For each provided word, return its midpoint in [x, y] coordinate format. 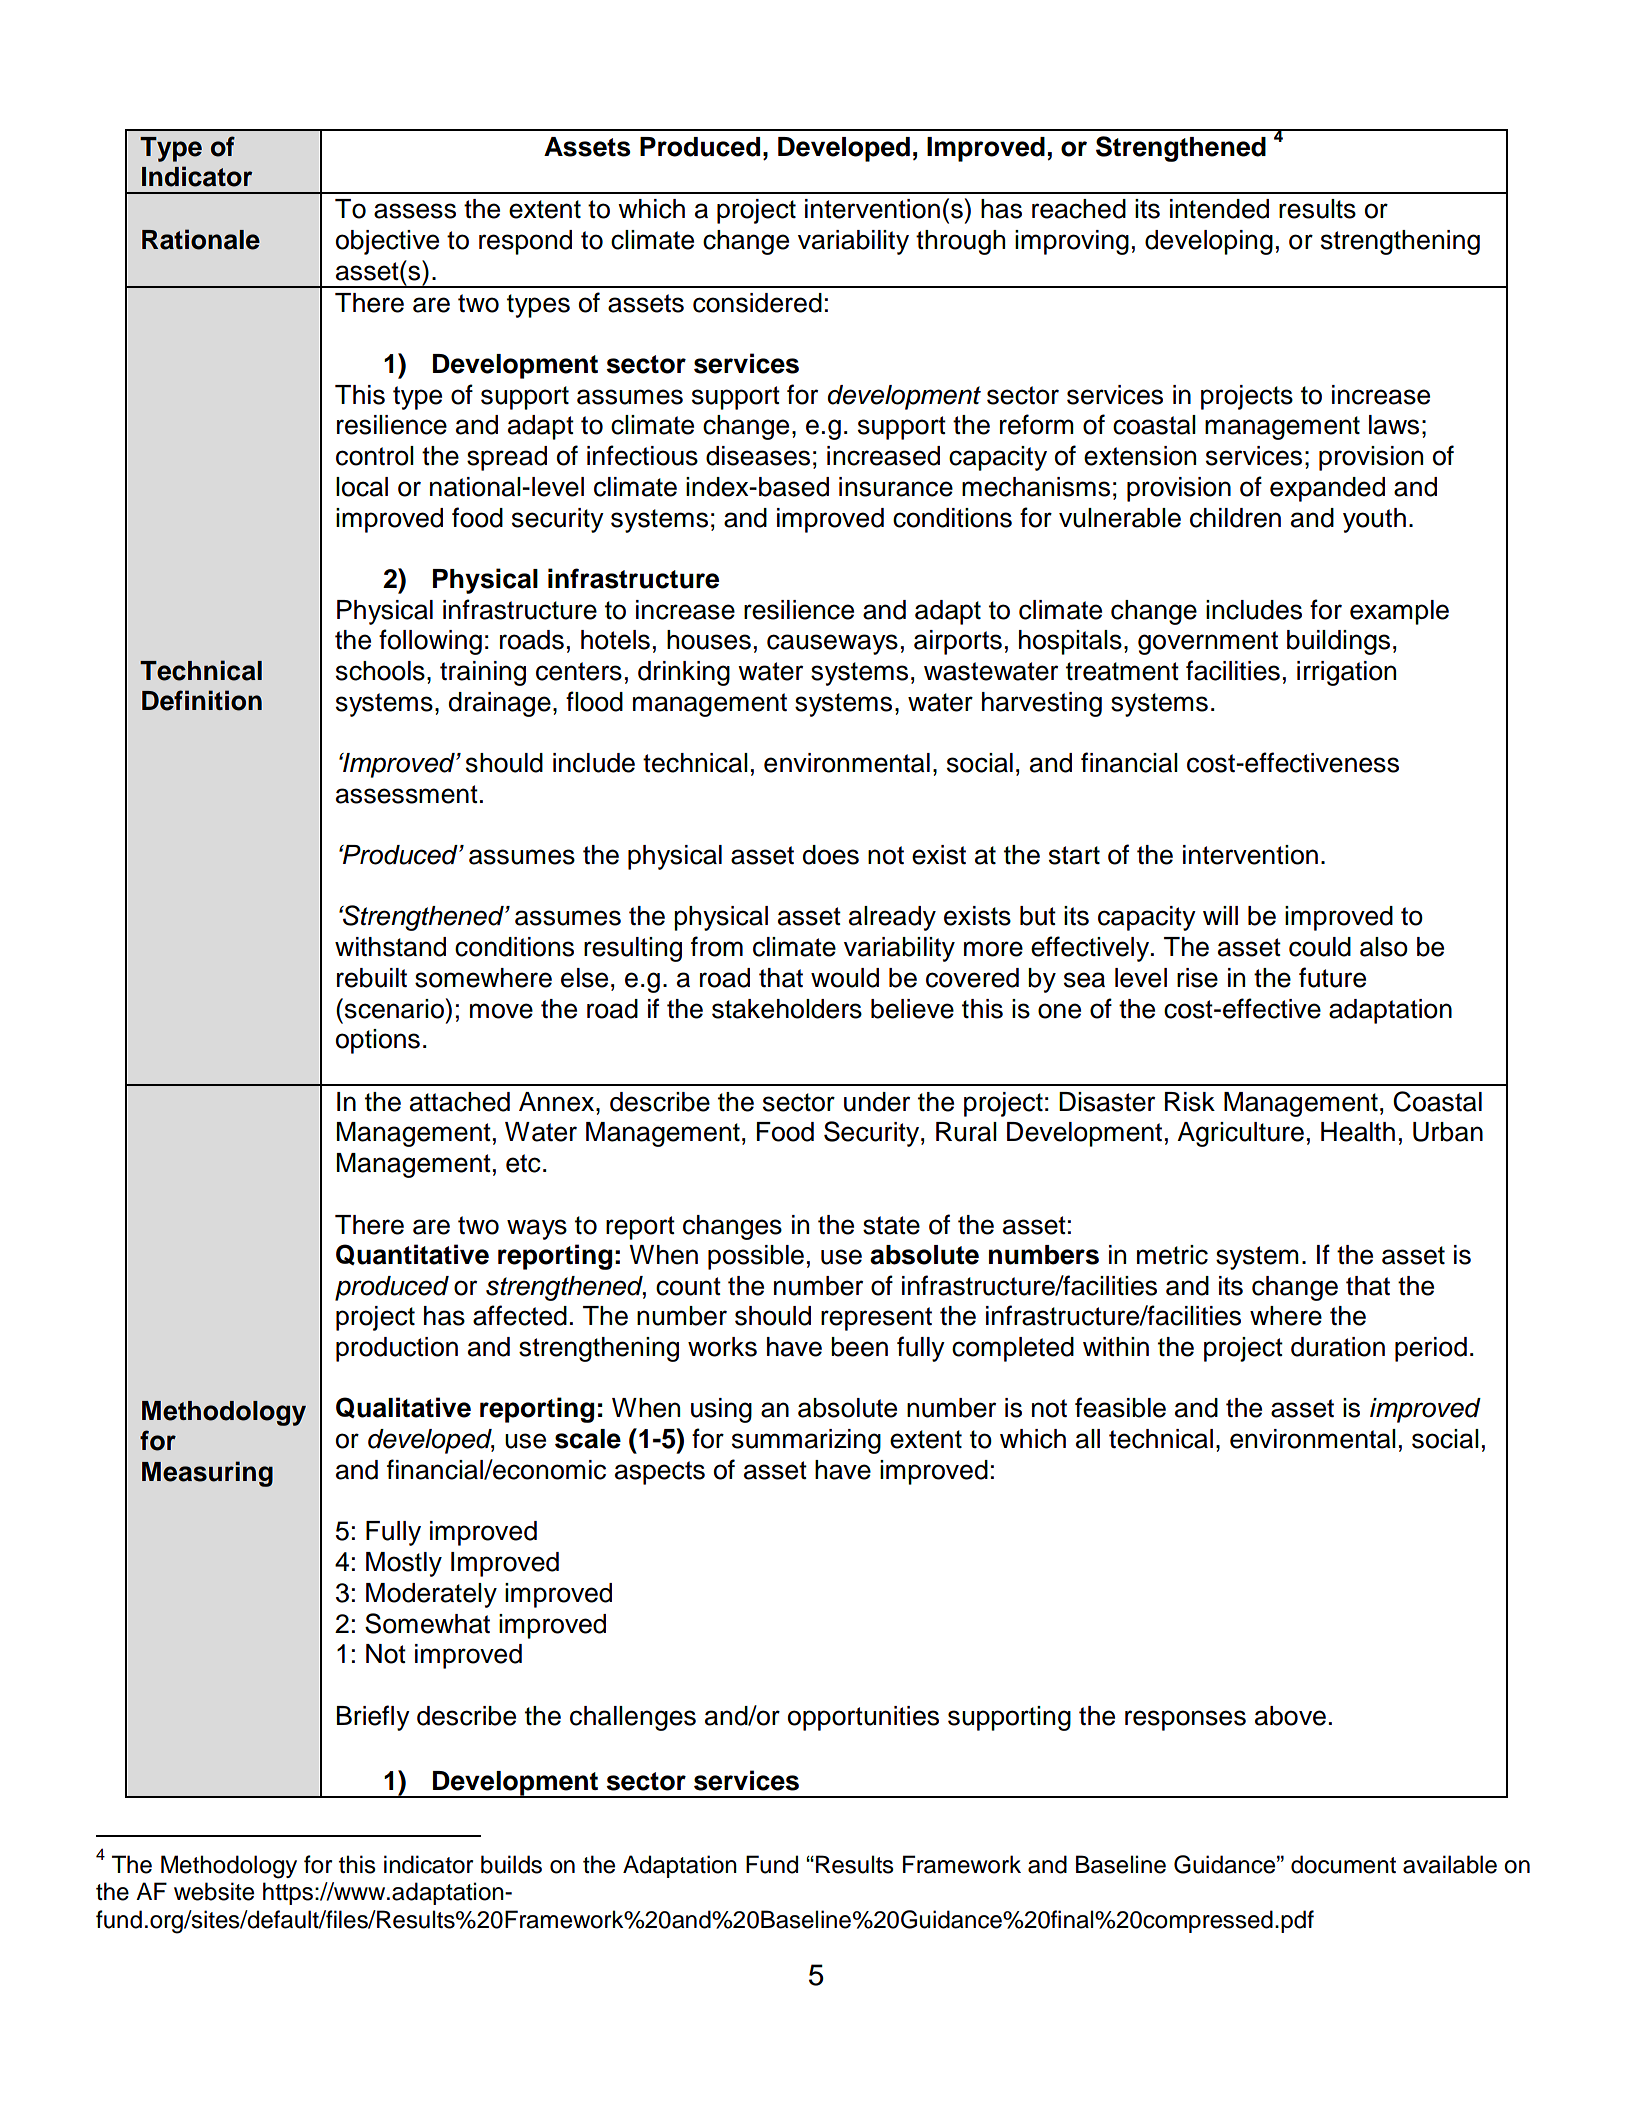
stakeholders [787, 1009]
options [378, 1041]
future [1332, 977]
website [214, 1891]
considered [757, 303]
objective [387, 242]
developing [1209, 242]
